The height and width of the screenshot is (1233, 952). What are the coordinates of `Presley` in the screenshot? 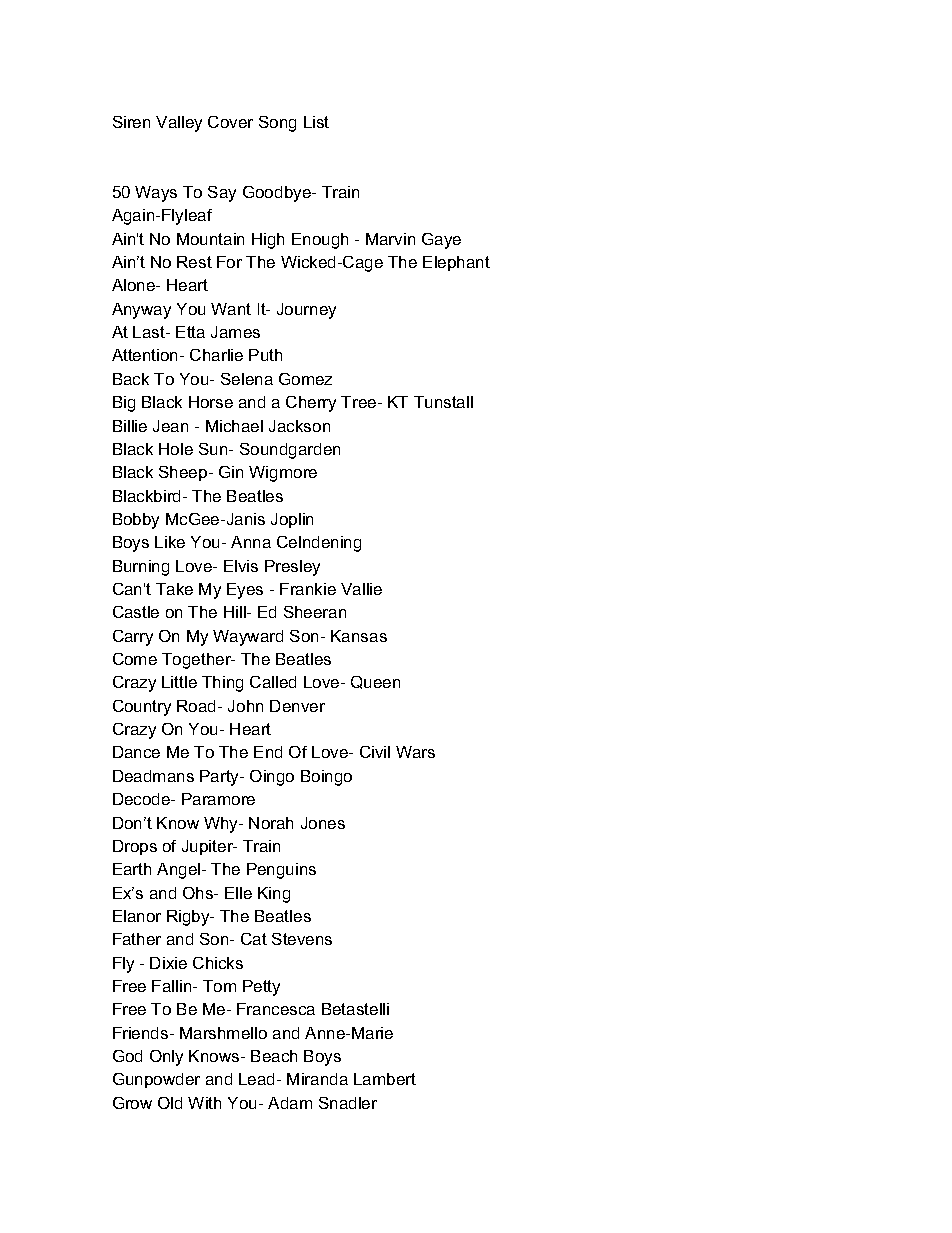 It's located at (292, 568).
